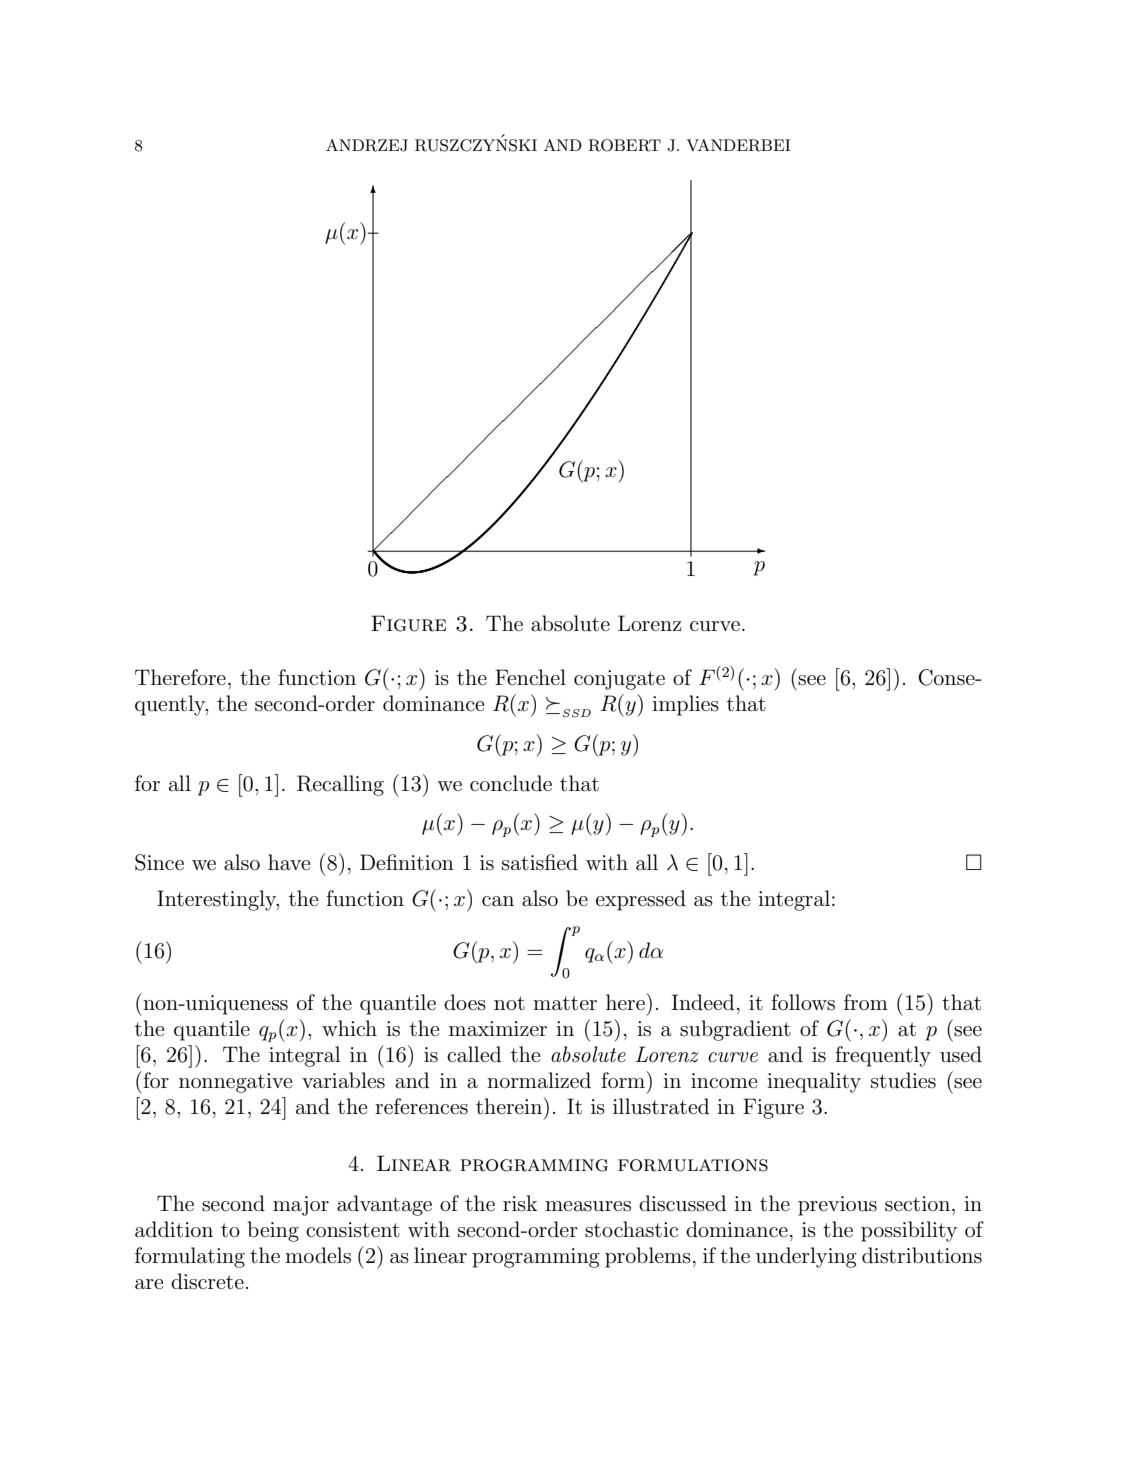 This document has height=1481, width=1144. What do you see at coordinates (576, 713) in the document?
I see `SSD` at bounding box center [576, 713].
